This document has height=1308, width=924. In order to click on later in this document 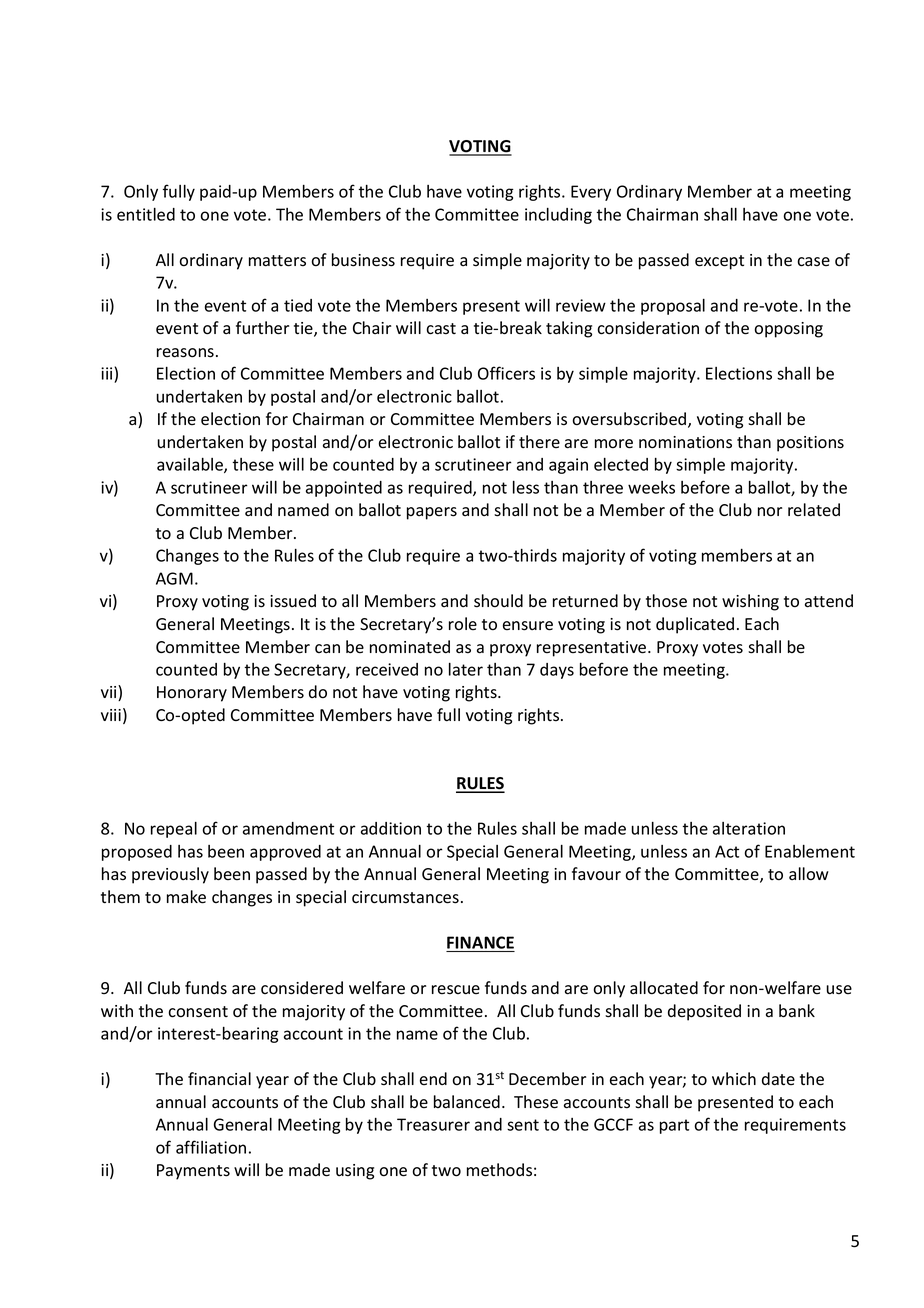, I will do `click(466, 669)`.
